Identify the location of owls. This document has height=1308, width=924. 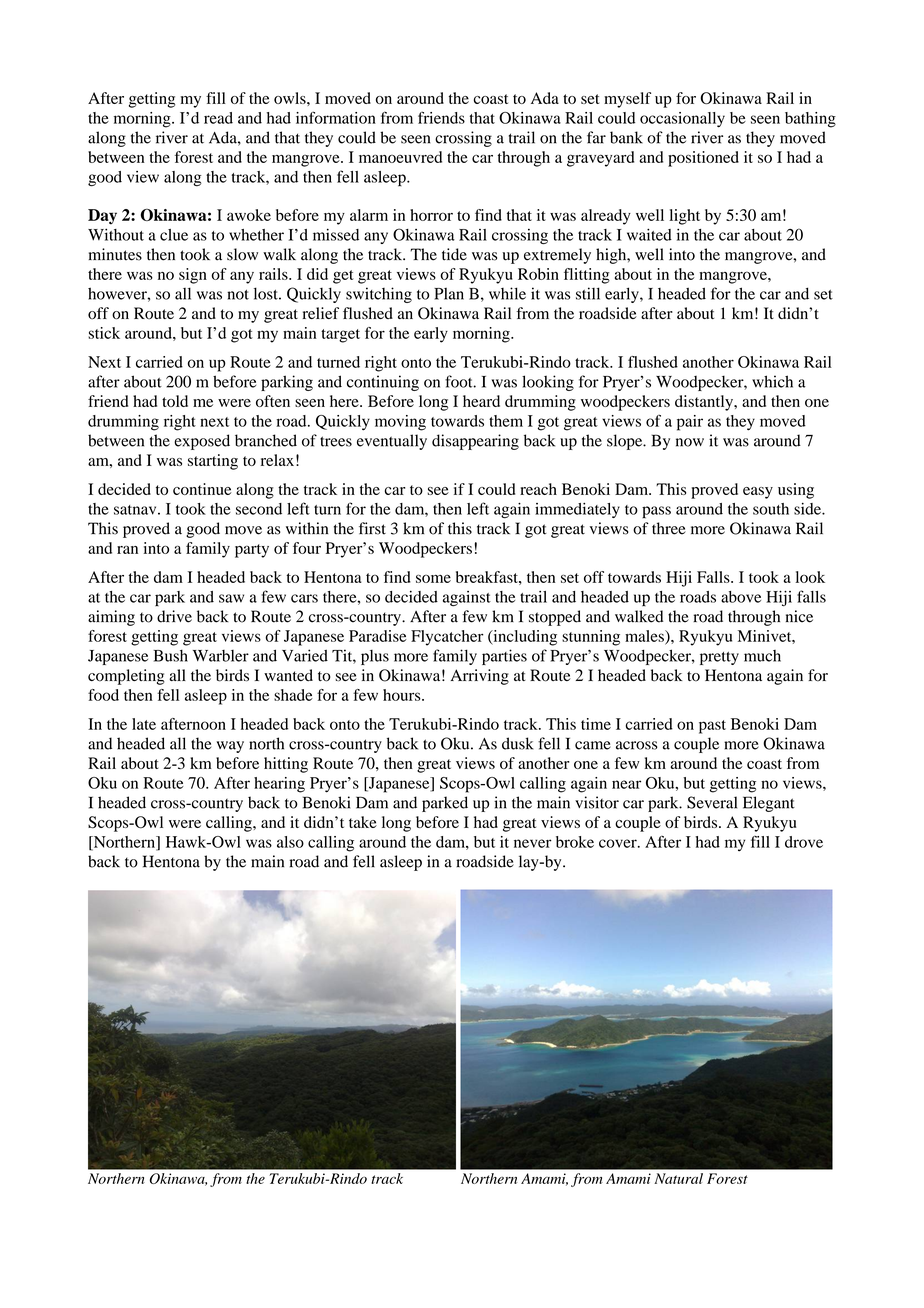
(291, 98).
